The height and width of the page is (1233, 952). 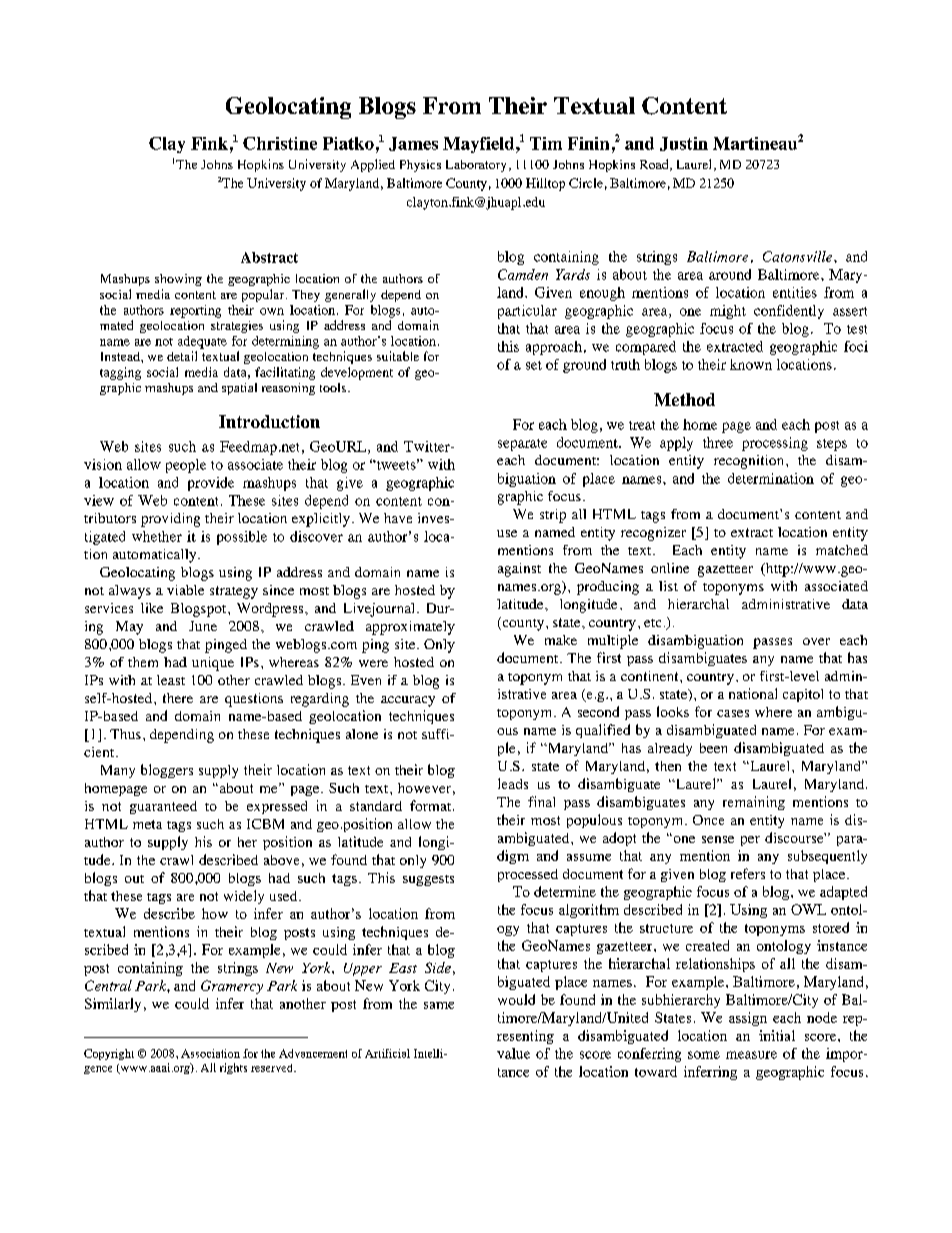 What do you see at coordinates (280, 143) in the page?
I see `Christine` at bounding box center [280, 143].
